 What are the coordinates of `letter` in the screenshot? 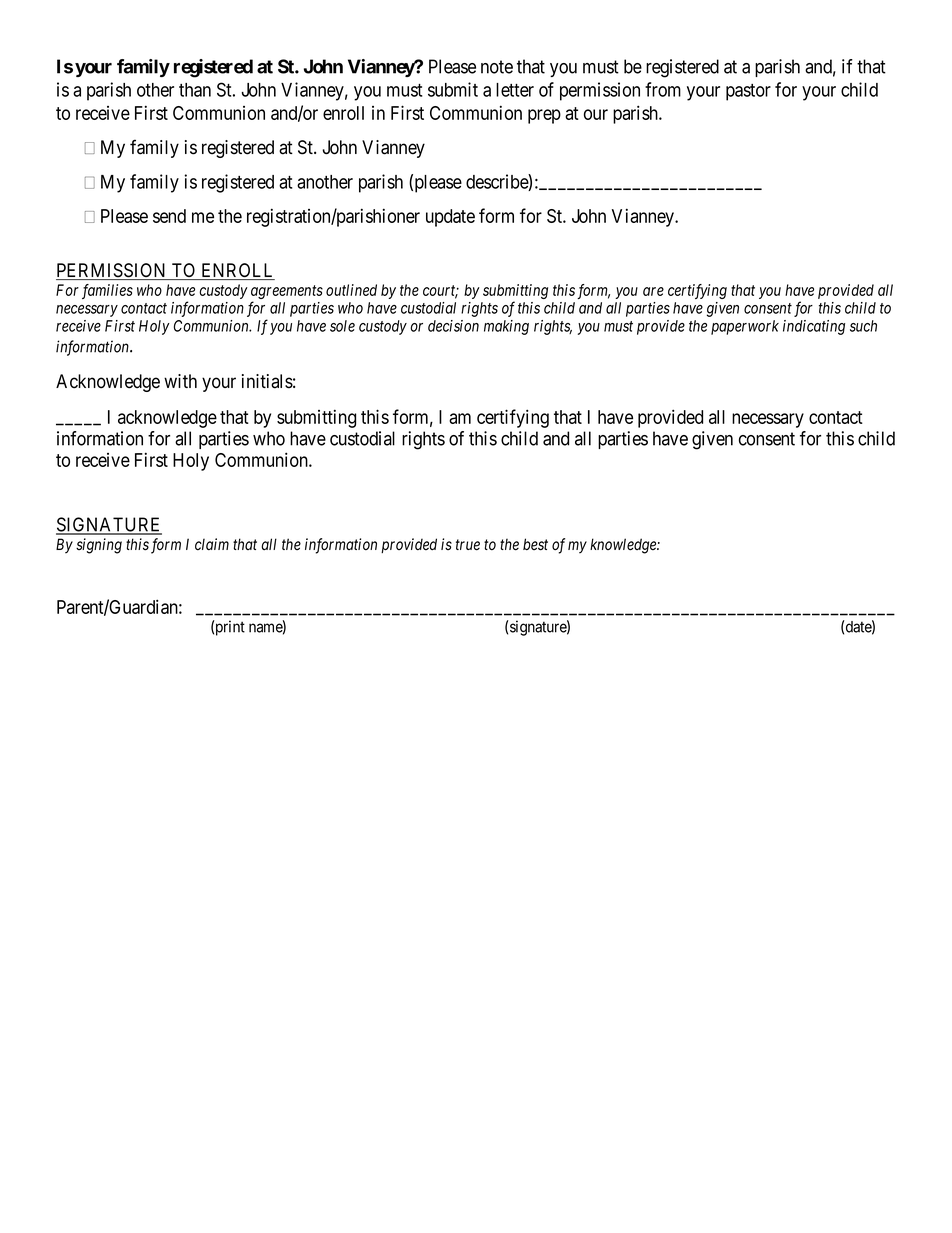 It's located at (515, 90).
